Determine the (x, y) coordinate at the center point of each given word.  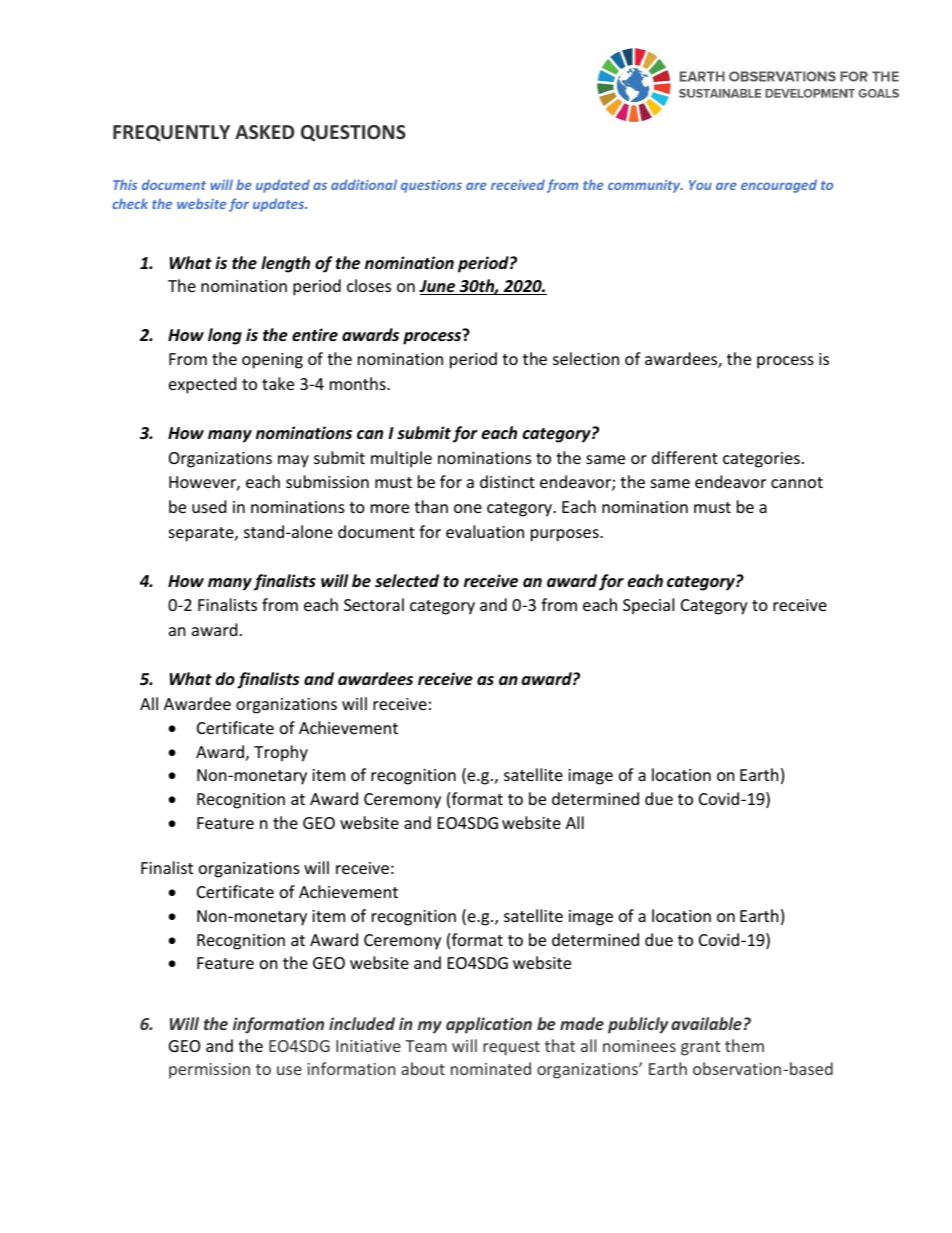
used (209, 506)
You (700, 185)
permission (209, 1071)
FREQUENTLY (171, 133)
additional (364, 184)
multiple (401, 459)
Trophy (281, 753)
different (685, 457)
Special (648, 606)
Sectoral (374, 604)
